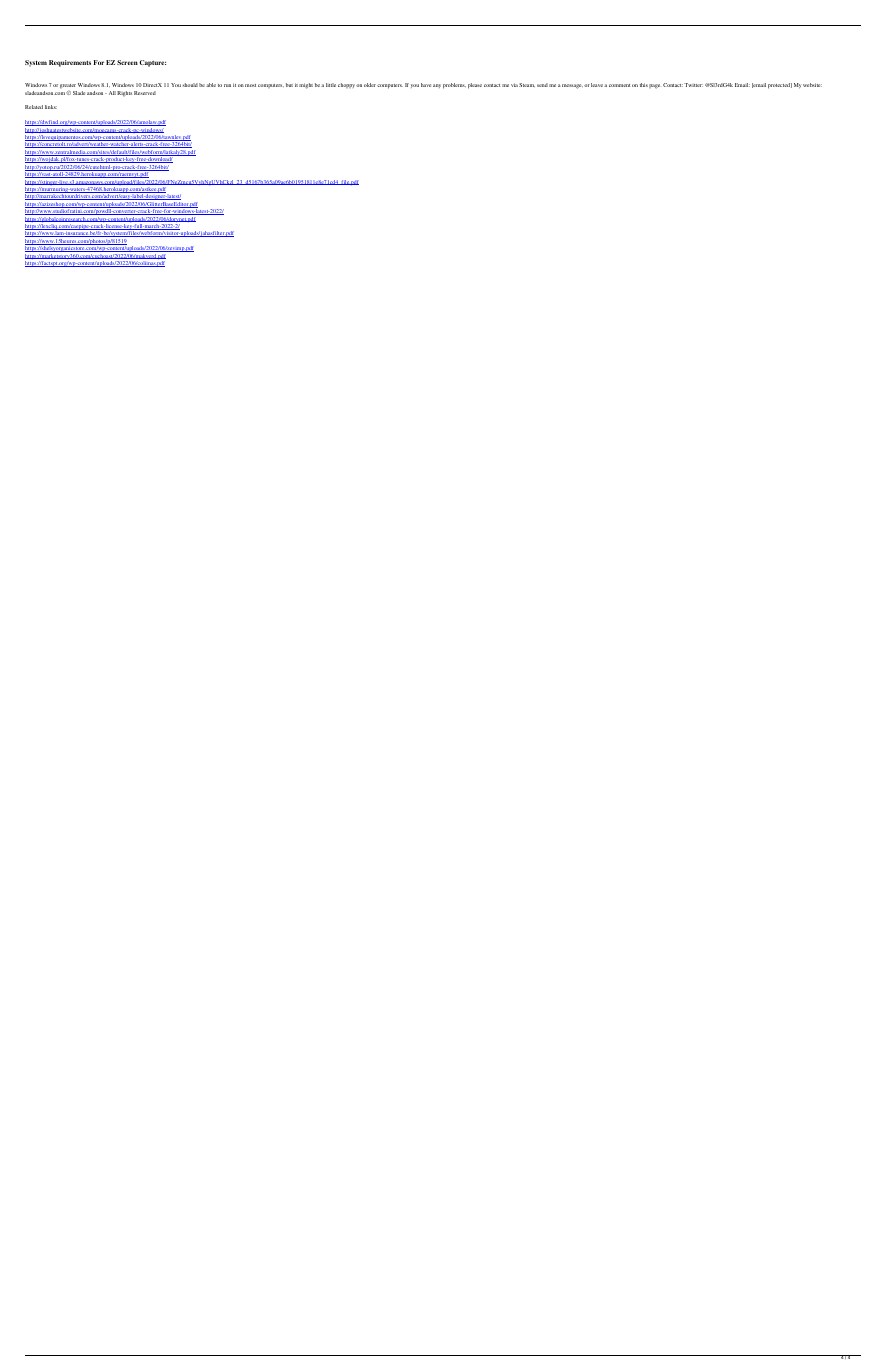 Image resolution: width=886 pixels, height=1372 pixels. What do you see at coordinates (597, 85) in the screenshot?
I see `leave` at bounding box center [597, 85].
